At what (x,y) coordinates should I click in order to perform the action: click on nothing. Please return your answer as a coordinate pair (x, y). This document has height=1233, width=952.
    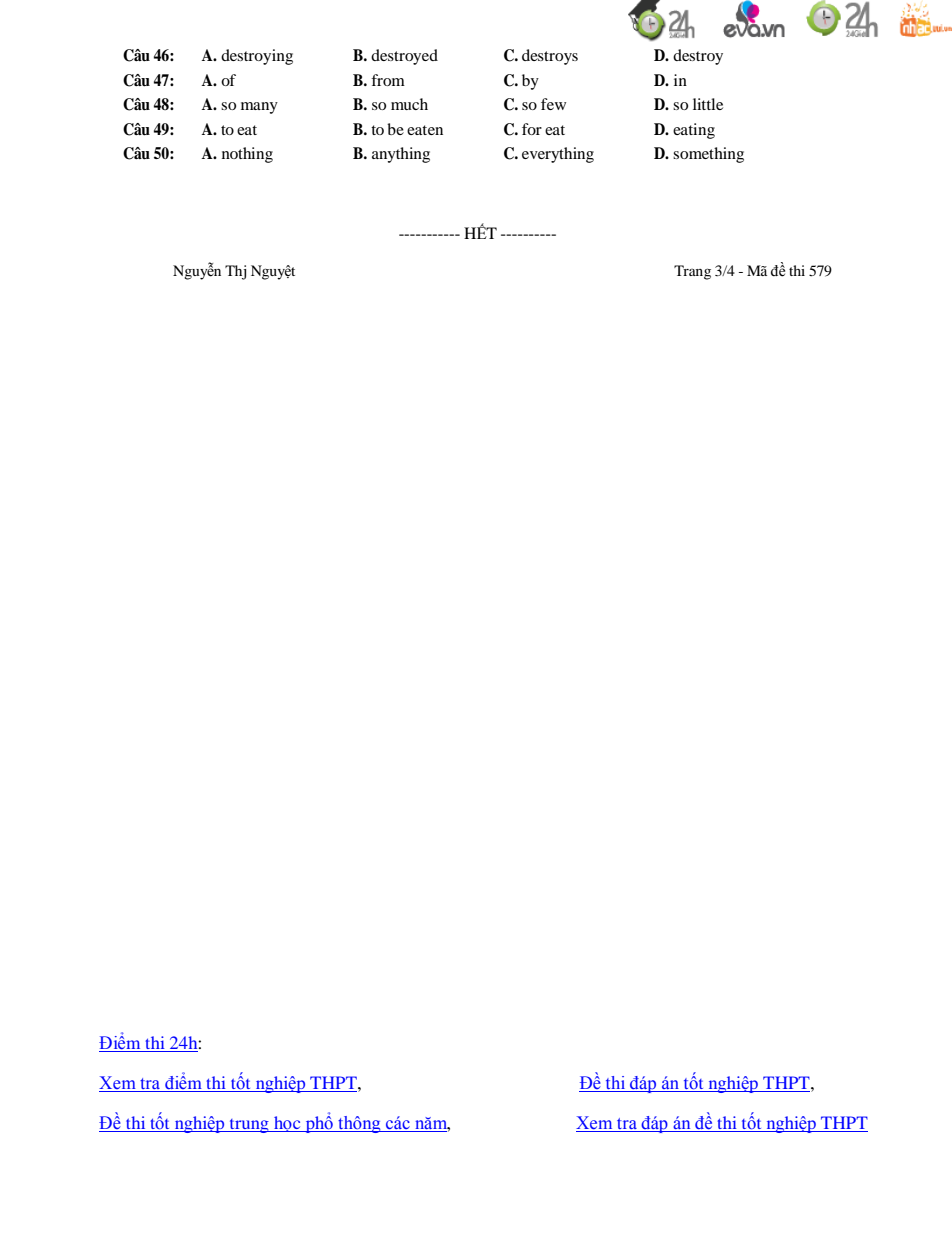
    Looking at the image, I should click on (247, 155).
